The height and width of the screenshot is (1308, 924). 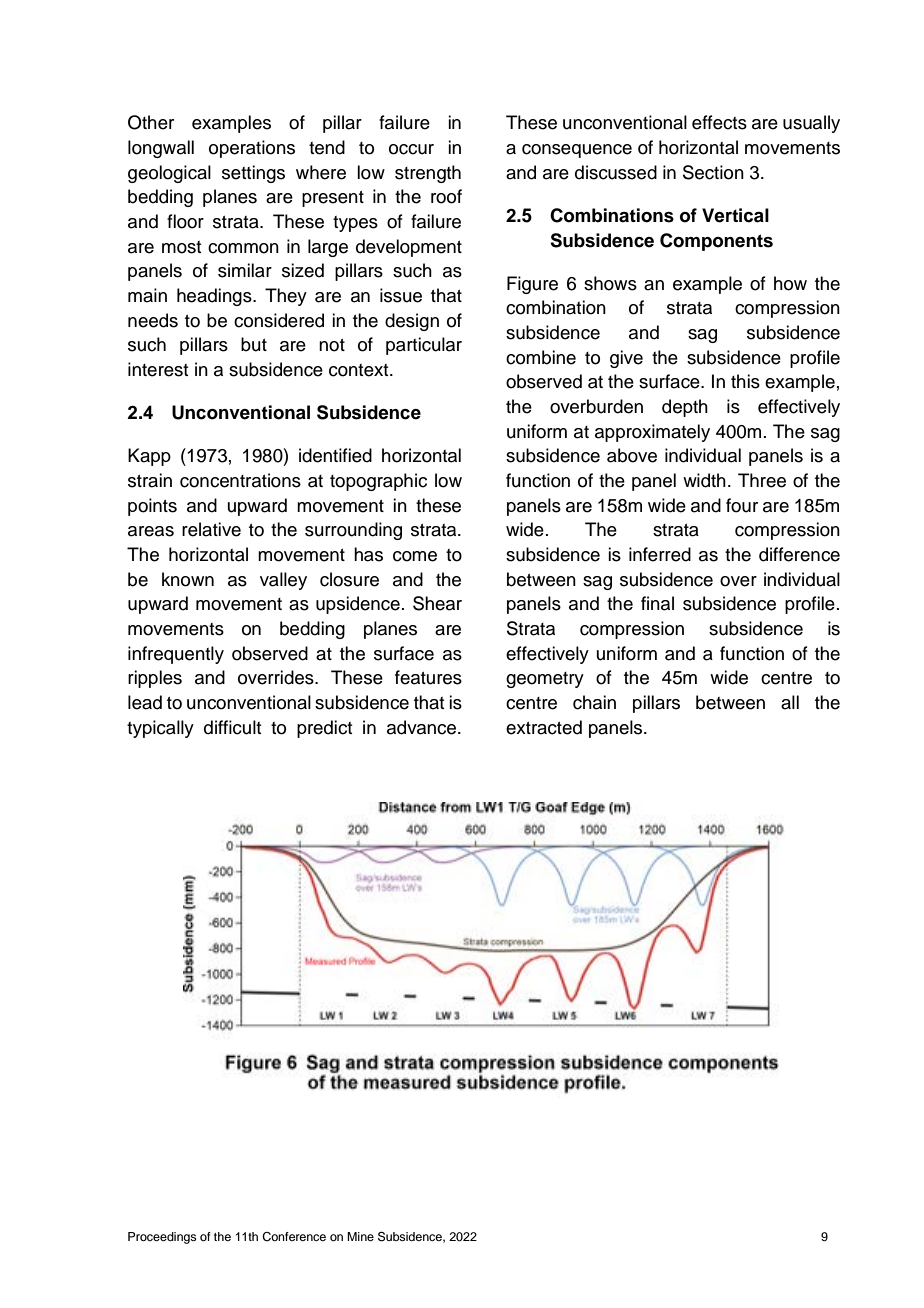 What do you see at coordinates (360, 1236) in the screenshot?
I see `Mine` at bounding box center [360, 1236].
